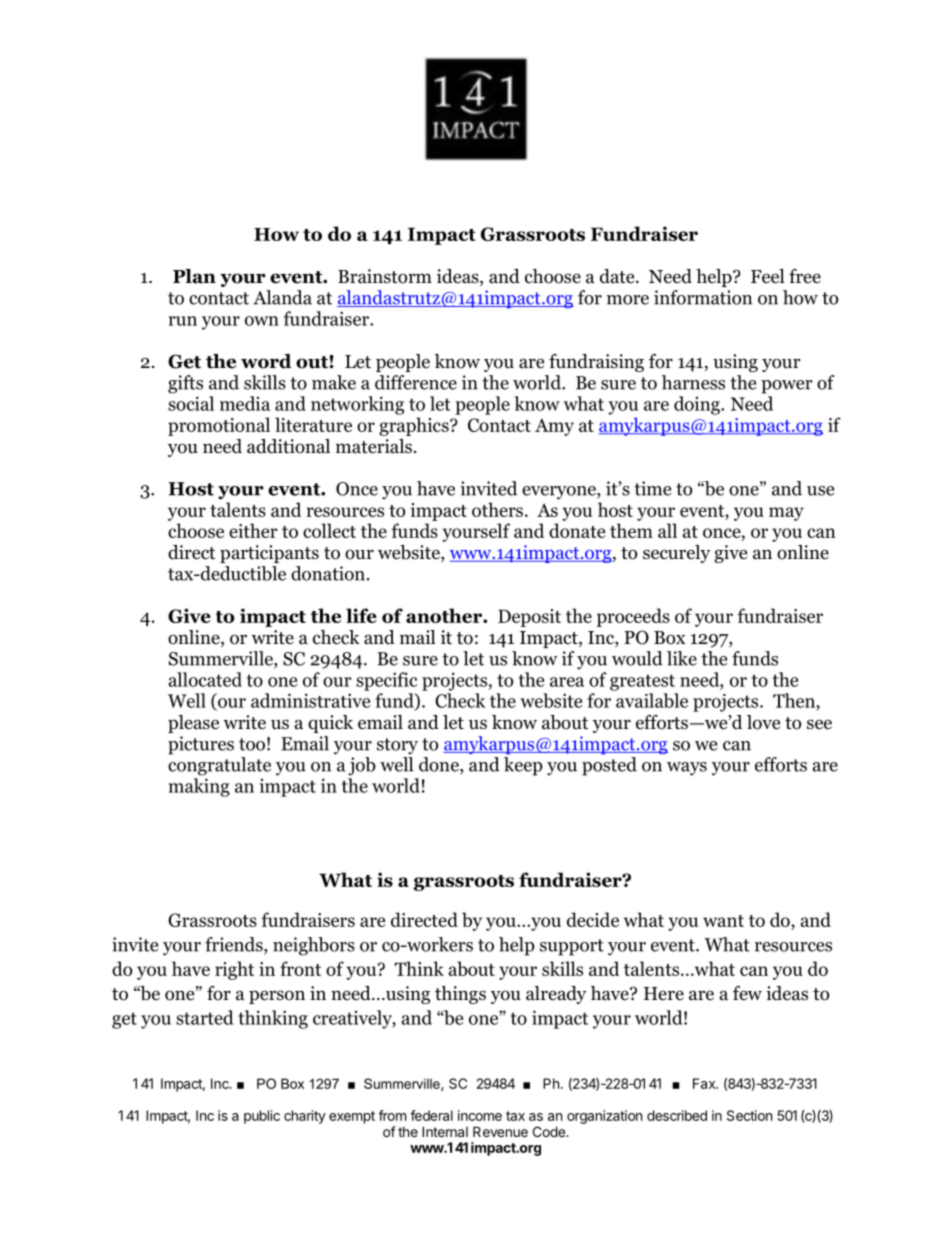 The height and width of the screenshot is (1233, 952). Describe the element at coordinates (385, 276) in the screenshot. I see `Brainstorm` at that location.
